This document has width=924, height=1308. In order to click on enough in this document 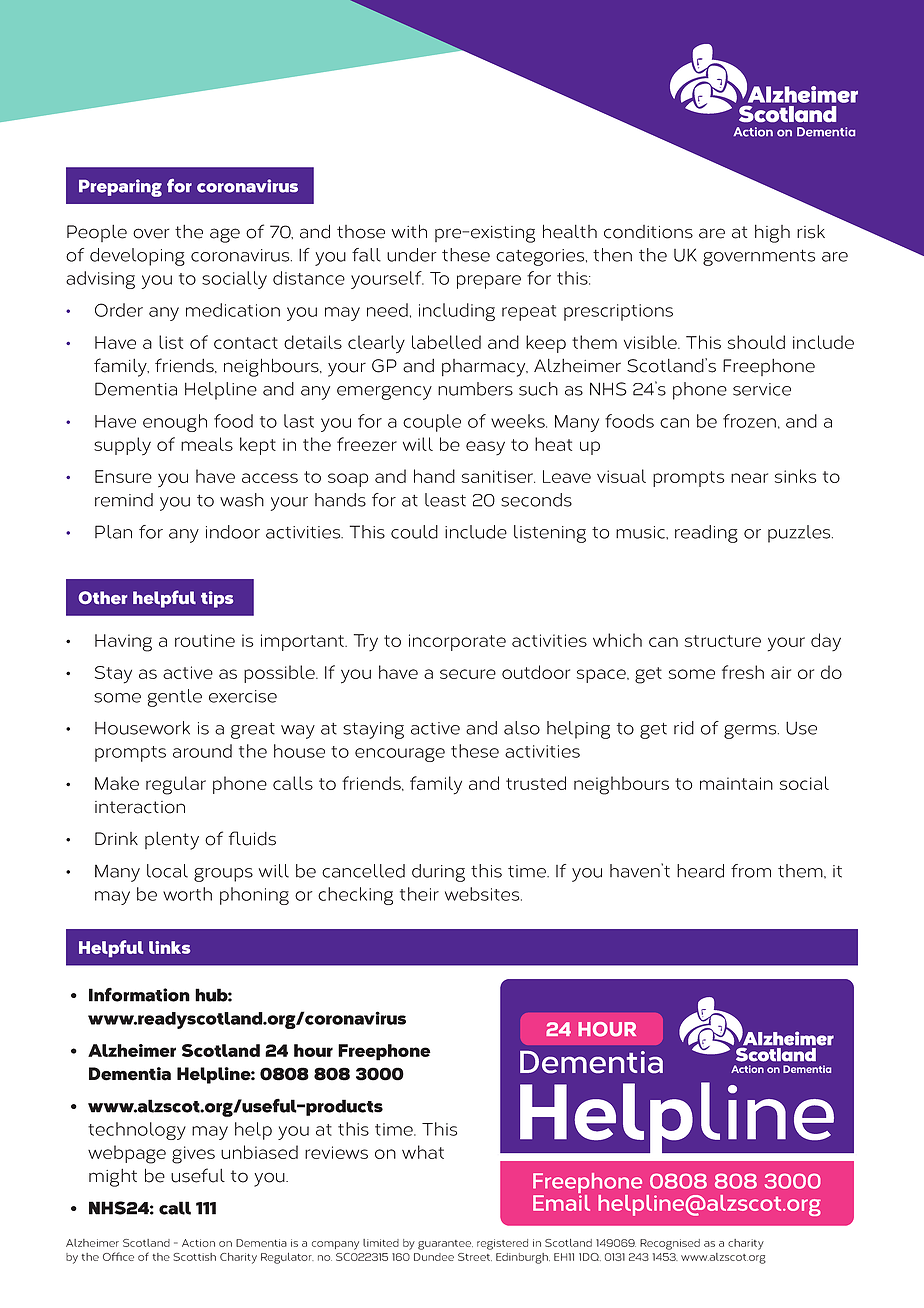, I will do `click(175, 423)`.
